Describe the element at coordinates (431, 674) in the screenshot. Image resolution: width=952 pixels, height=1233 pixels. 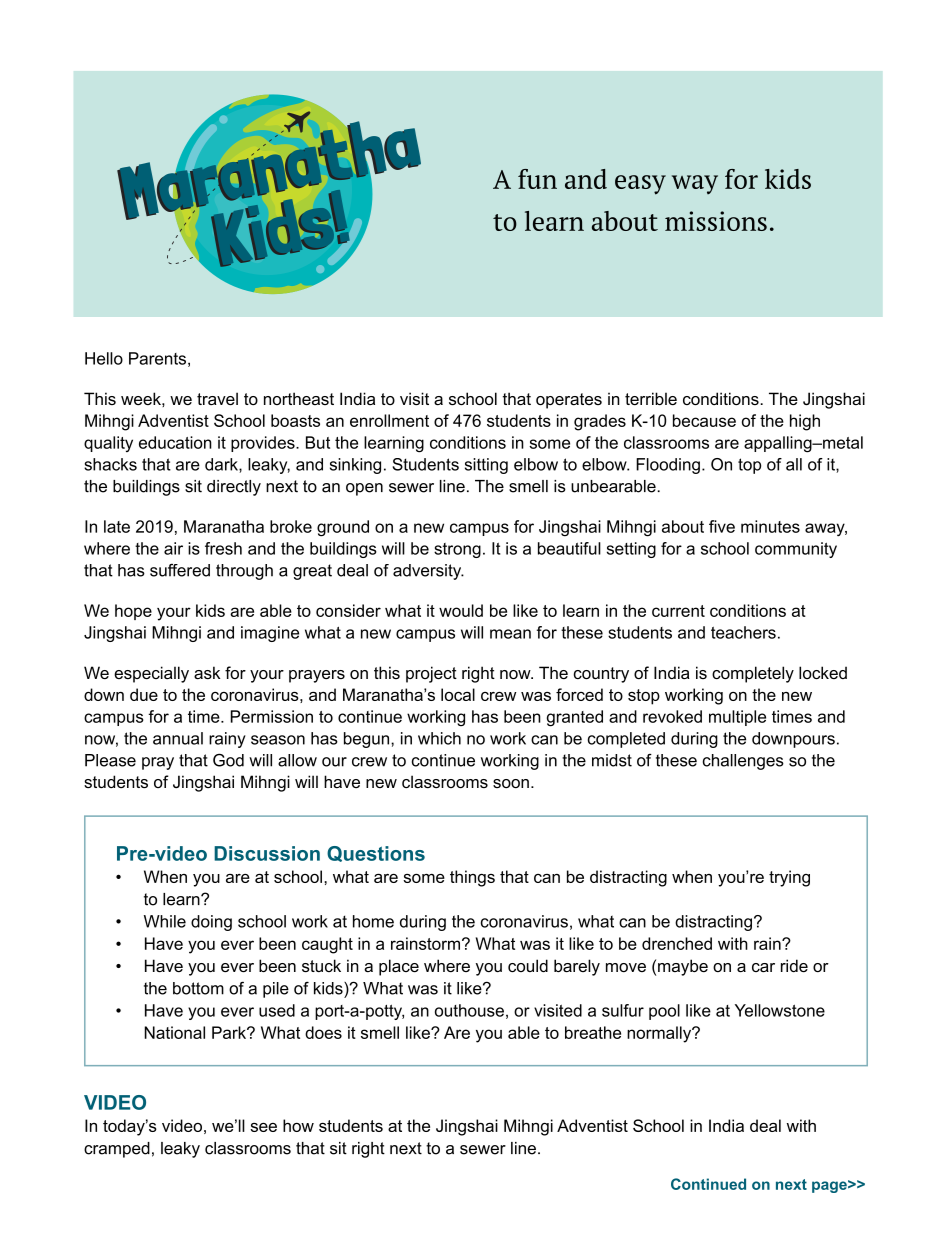
I see `project` at that location.
